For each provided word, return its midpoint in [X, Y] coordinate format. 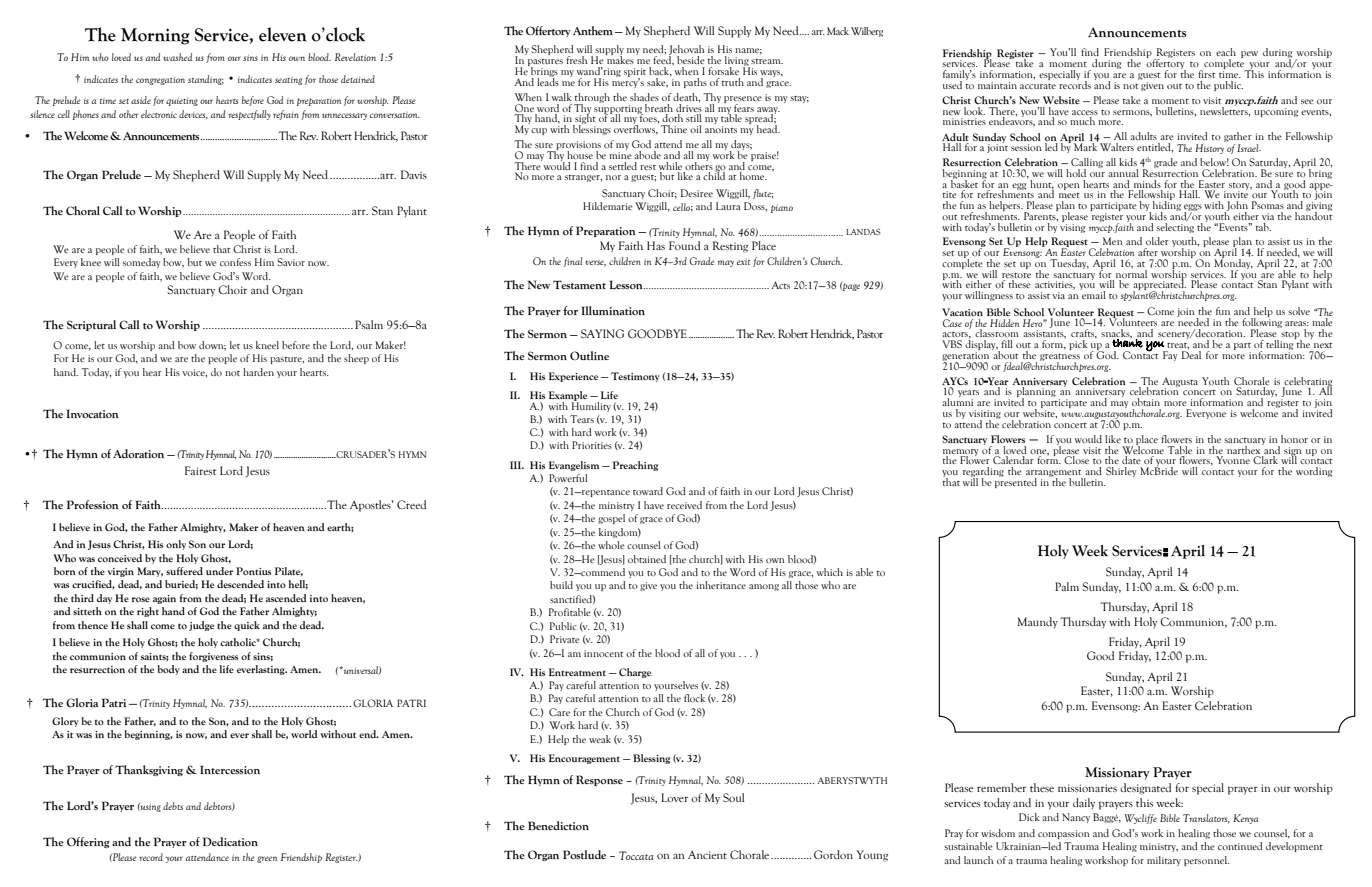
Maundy [1037, 623]
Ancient [707, 855]
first [1207, 74]
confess [235, 262]
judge [201, 626]
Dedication [230, 841]
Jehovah [686, 51]
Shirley [1121, 472]
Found [684, 245]
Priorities [592, 445]
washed [177, 57]
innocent [604, 653]
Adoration [138, 453]
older [1157, 241]
